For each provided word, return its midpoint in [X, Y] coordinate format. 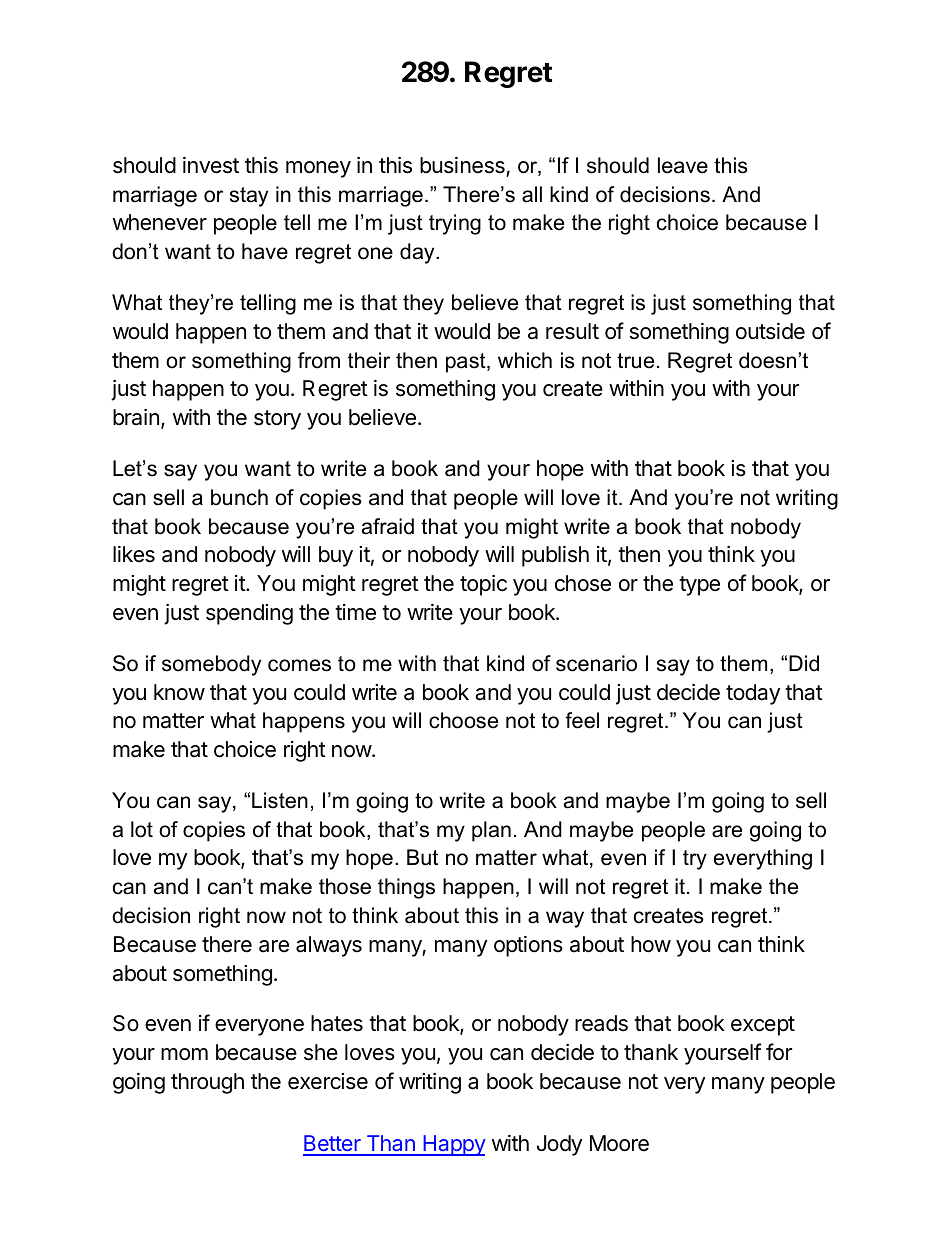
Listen [280, 800]
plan [491, 831]
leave [683, 165]
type [699, 586]
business [462, 165]
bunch [239, 497]
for [779, 1052]
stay [249, 197]
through [207, 1083]
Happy [453, 1145]
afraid [388, 526]
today [753, 694]
